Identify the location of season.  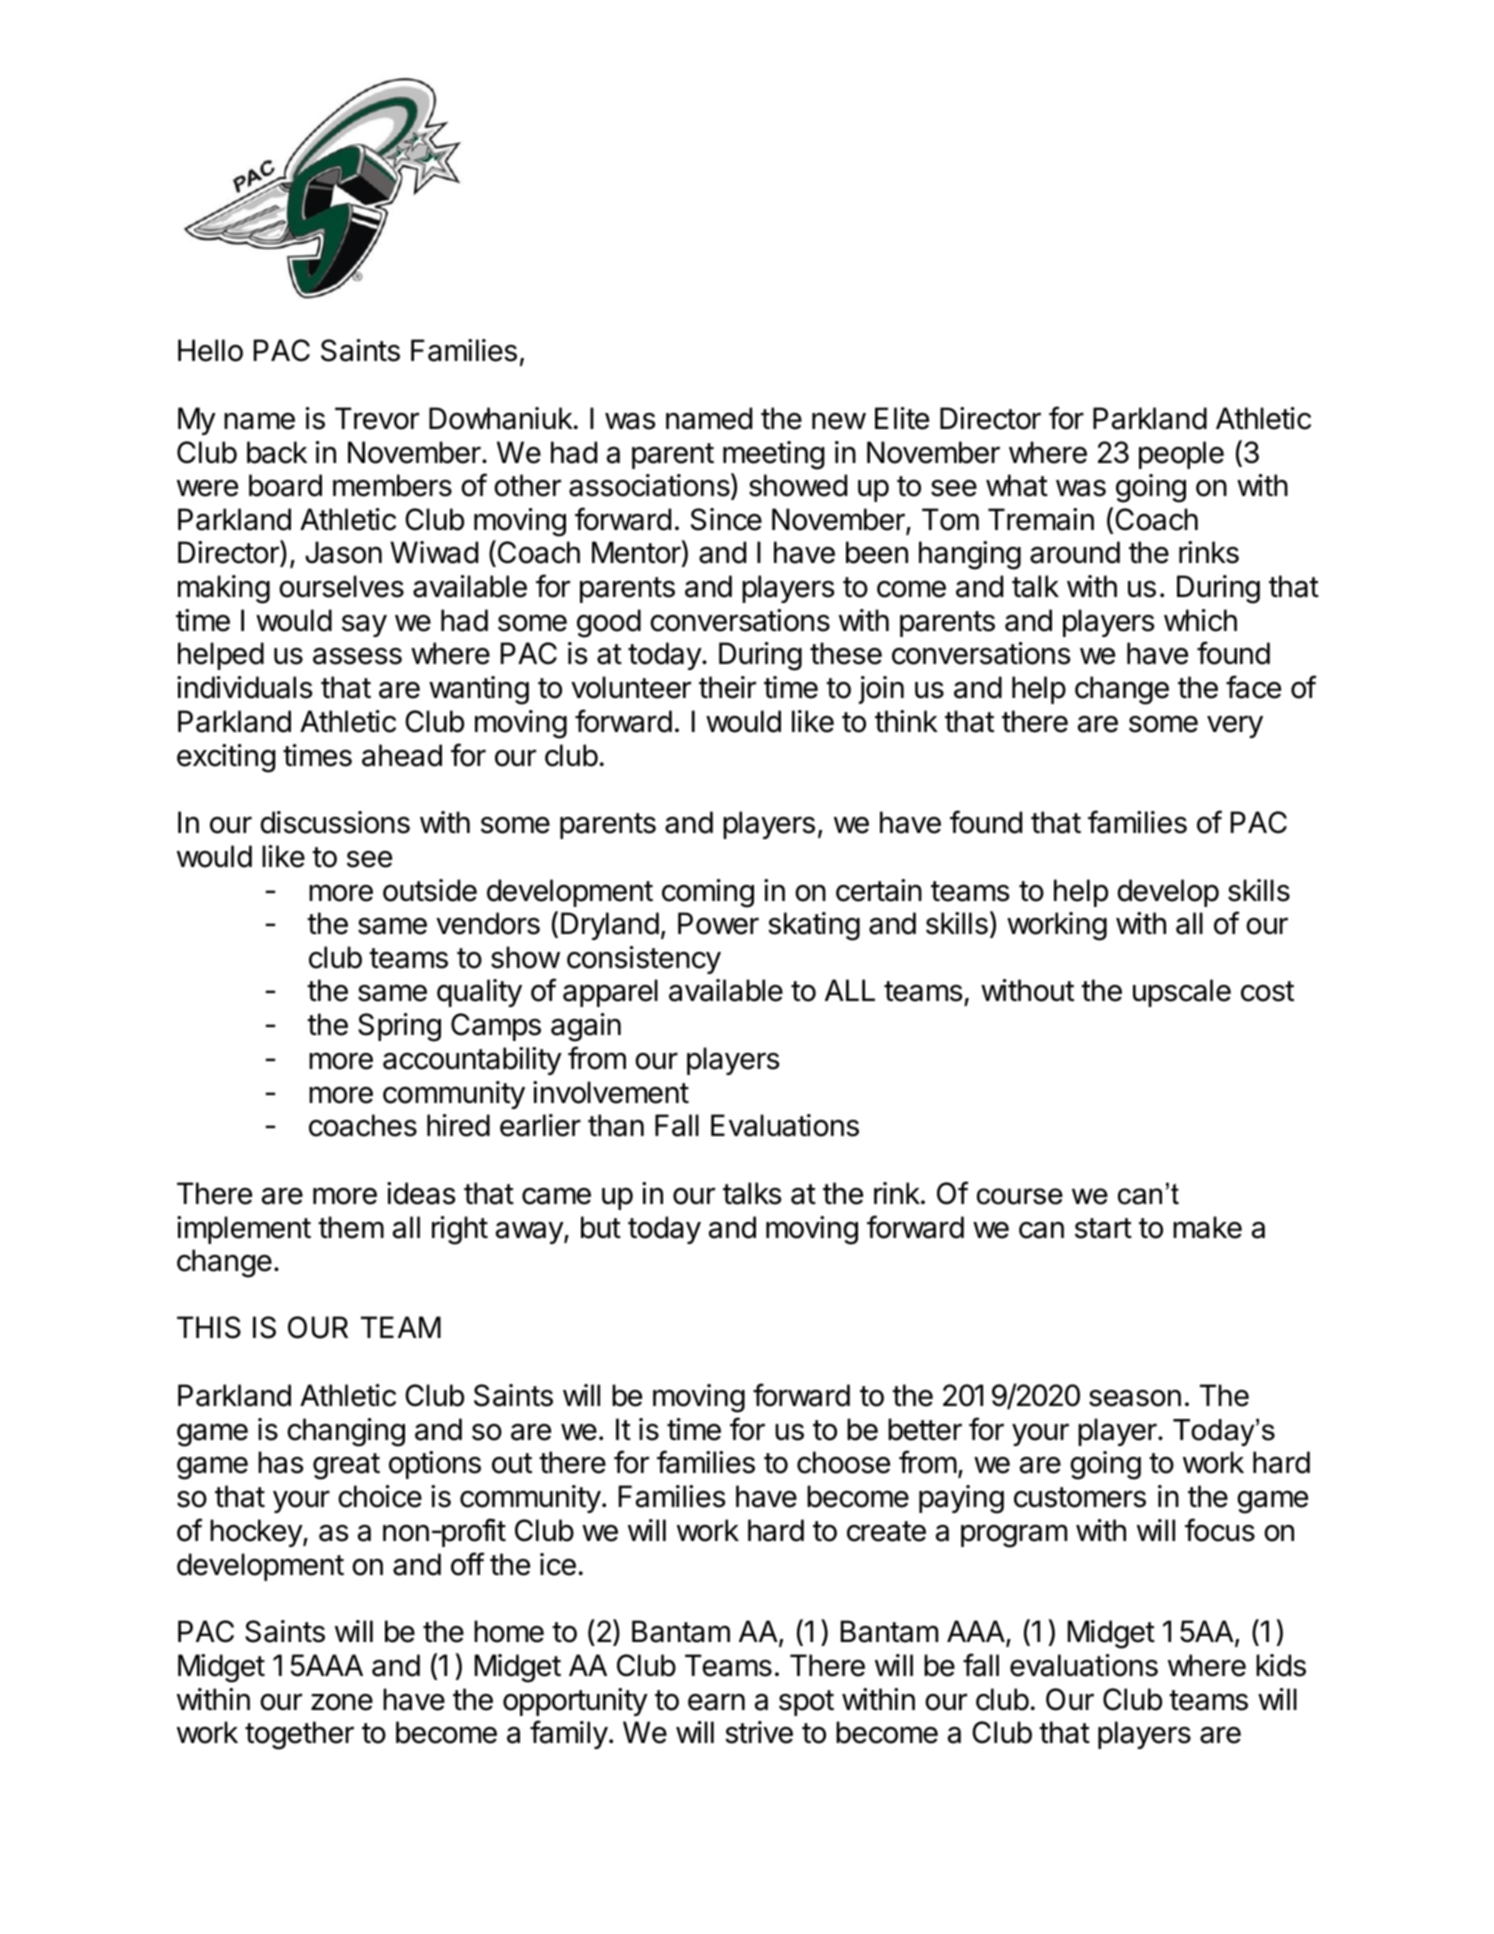
(1135, 1398).
